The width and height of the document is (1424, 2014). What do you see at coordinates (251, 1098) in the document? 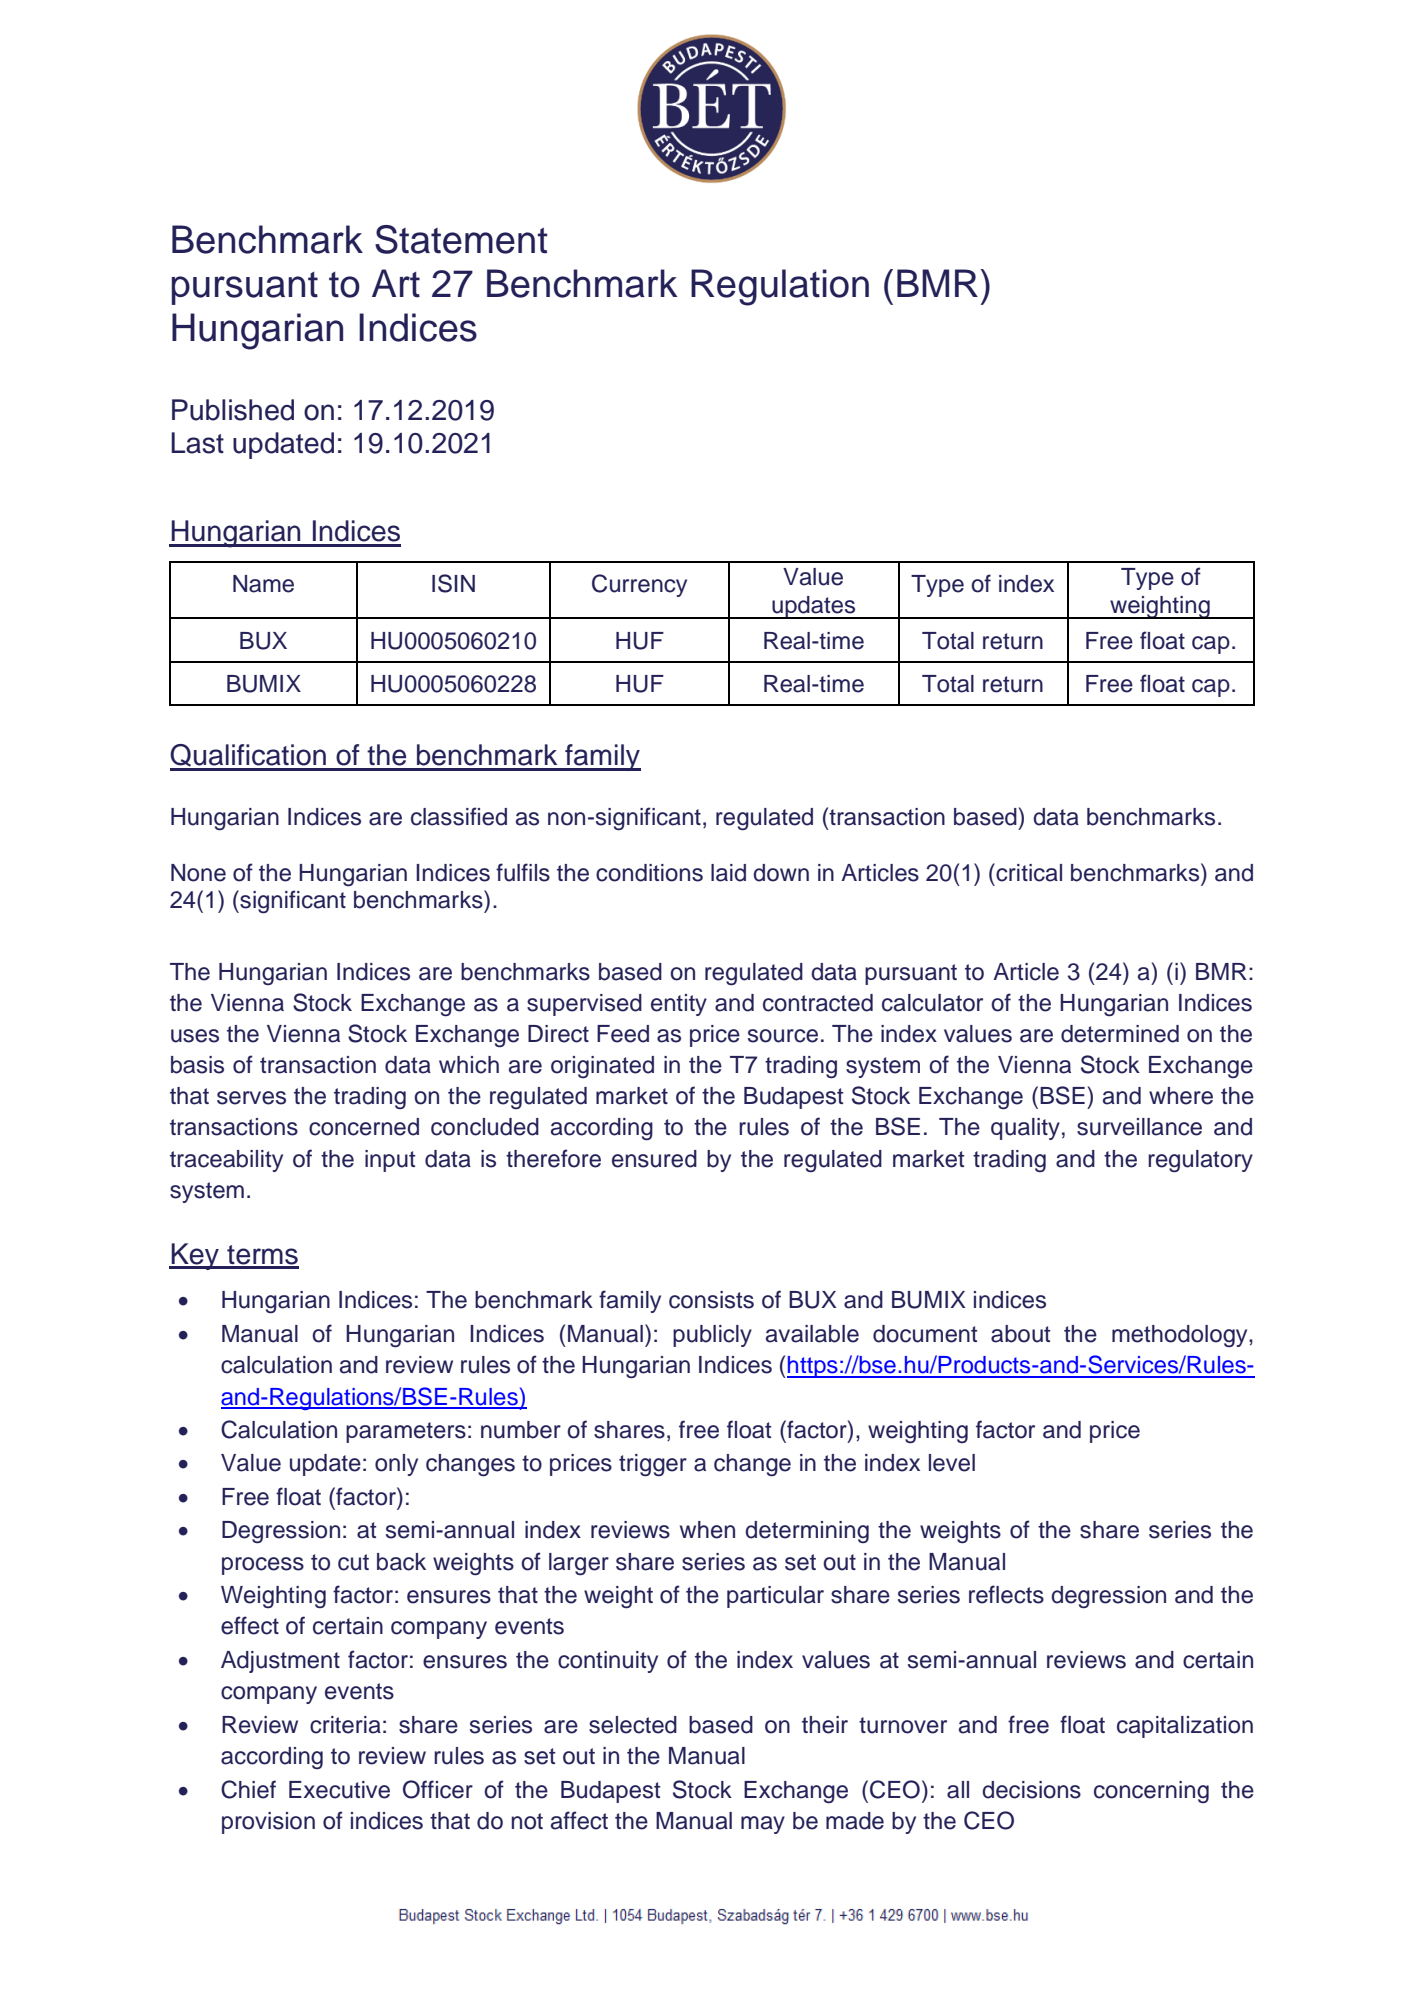
I see `serves` at bounding box center [251, 1098].
